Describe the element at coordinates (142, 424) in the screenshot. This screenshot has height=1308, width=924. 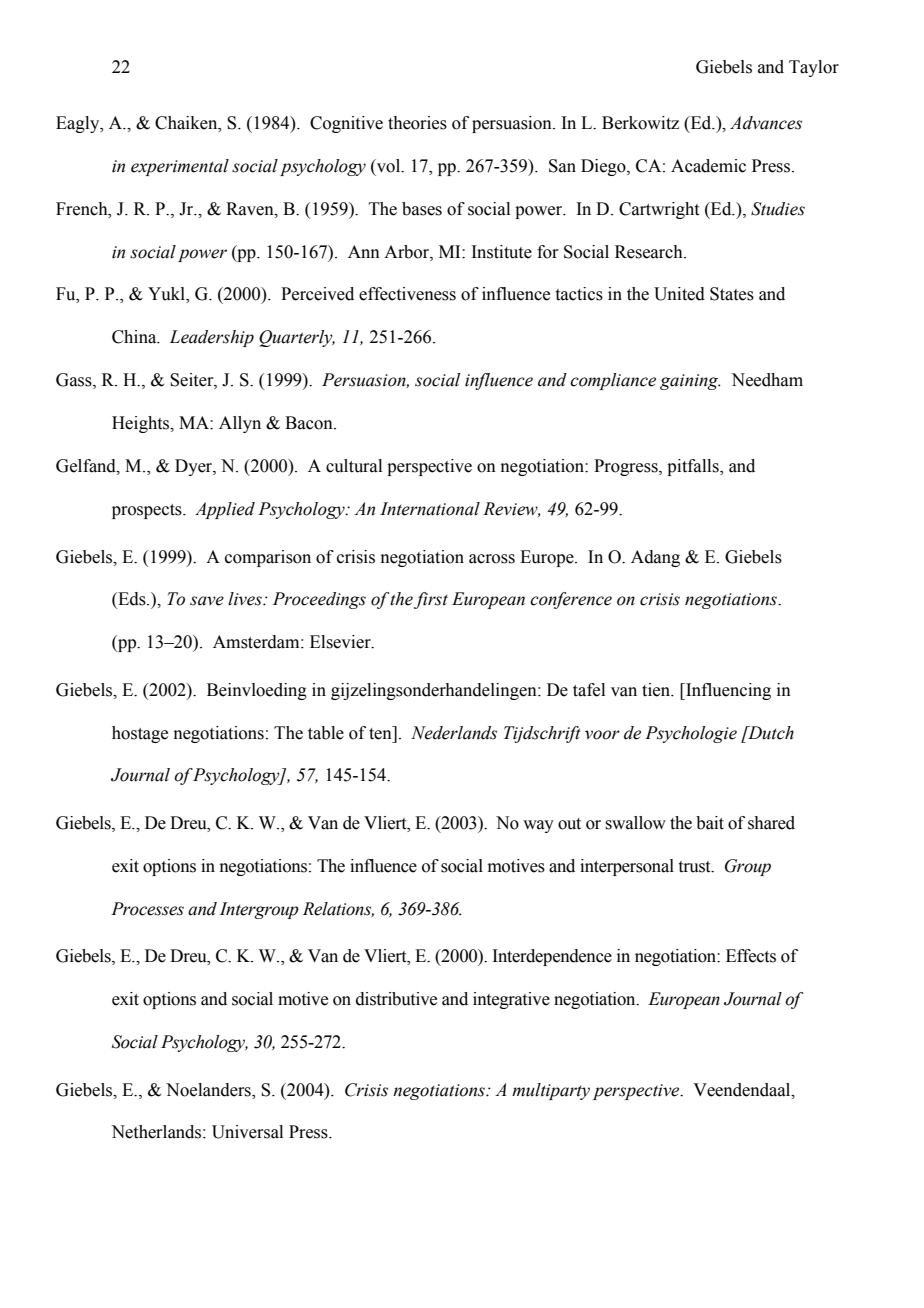
I see `Heights` at that location.
